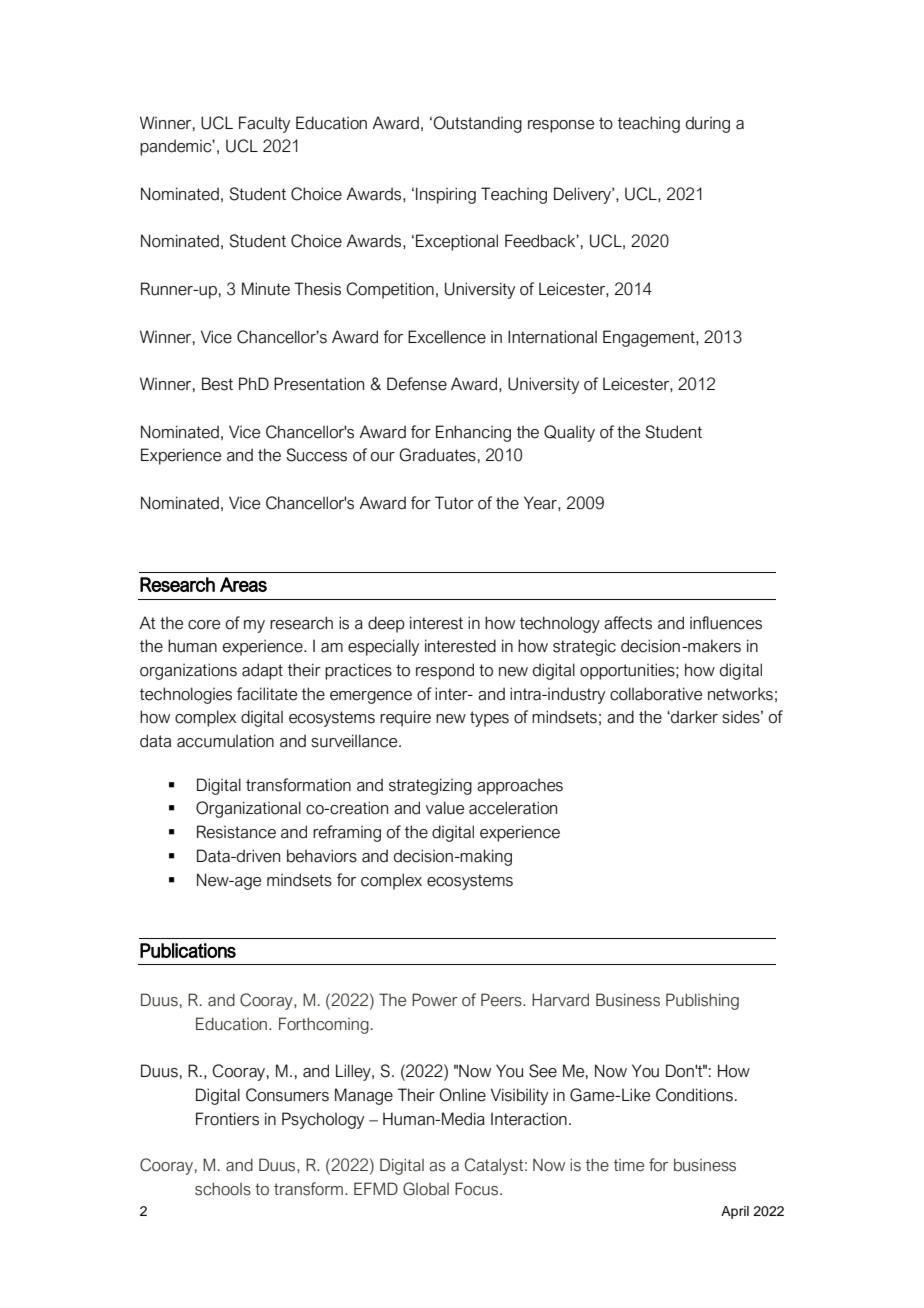 The image size is (924, 1308). What do you see at coordinates (446, 195) in the screenshot?
I see `Inspiring` at bounding box center [446, 195].
